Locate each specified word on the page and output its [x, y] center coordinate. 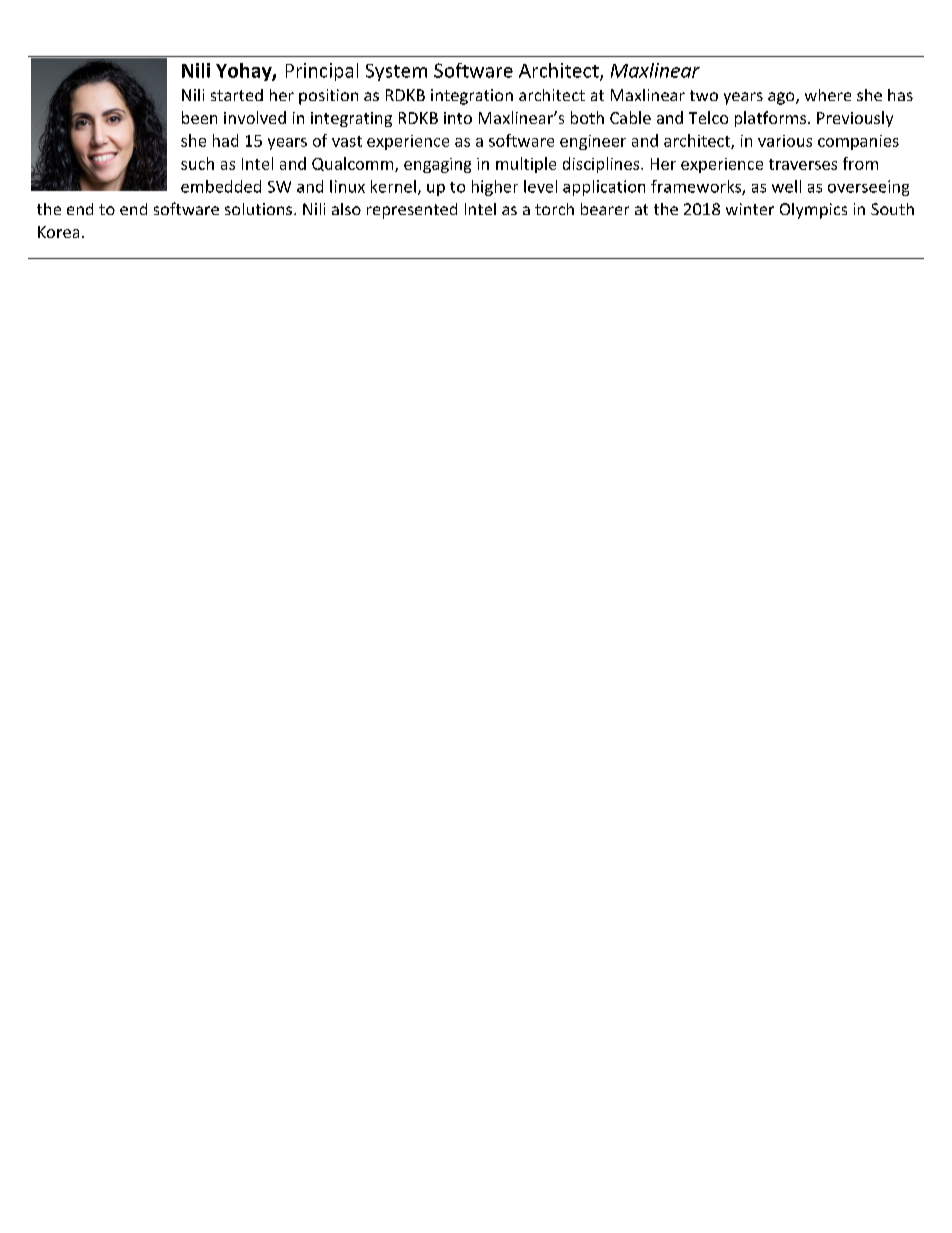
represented [412, 211]
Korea [58, 232]
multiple [526, 165]
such [197, 163]
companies [858, 142]
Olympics [813, 211]
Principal [322, 72]
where [828, 95]
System [396, 72]
